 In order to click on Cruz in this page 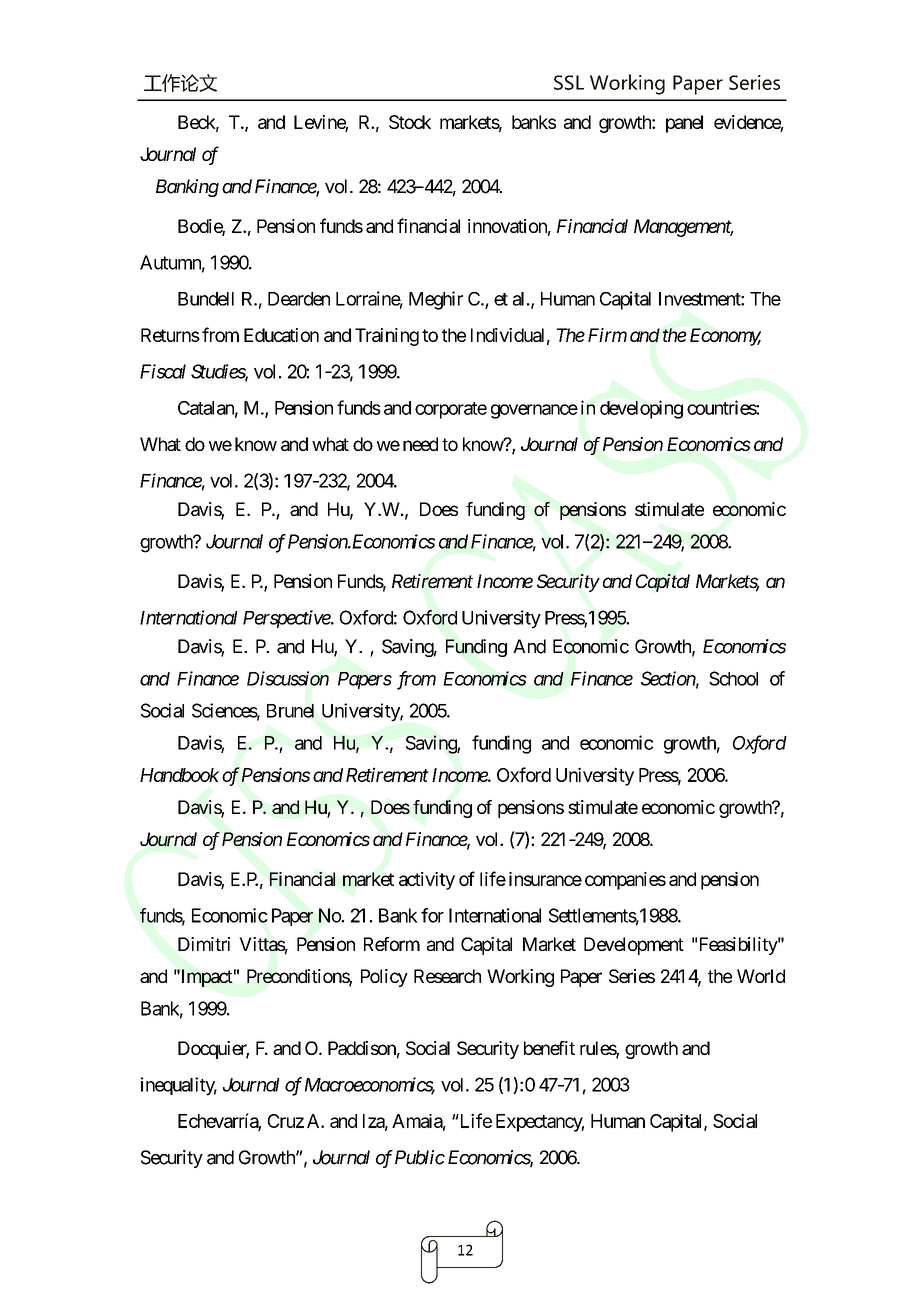, I will do `click(286, 1121)`.
